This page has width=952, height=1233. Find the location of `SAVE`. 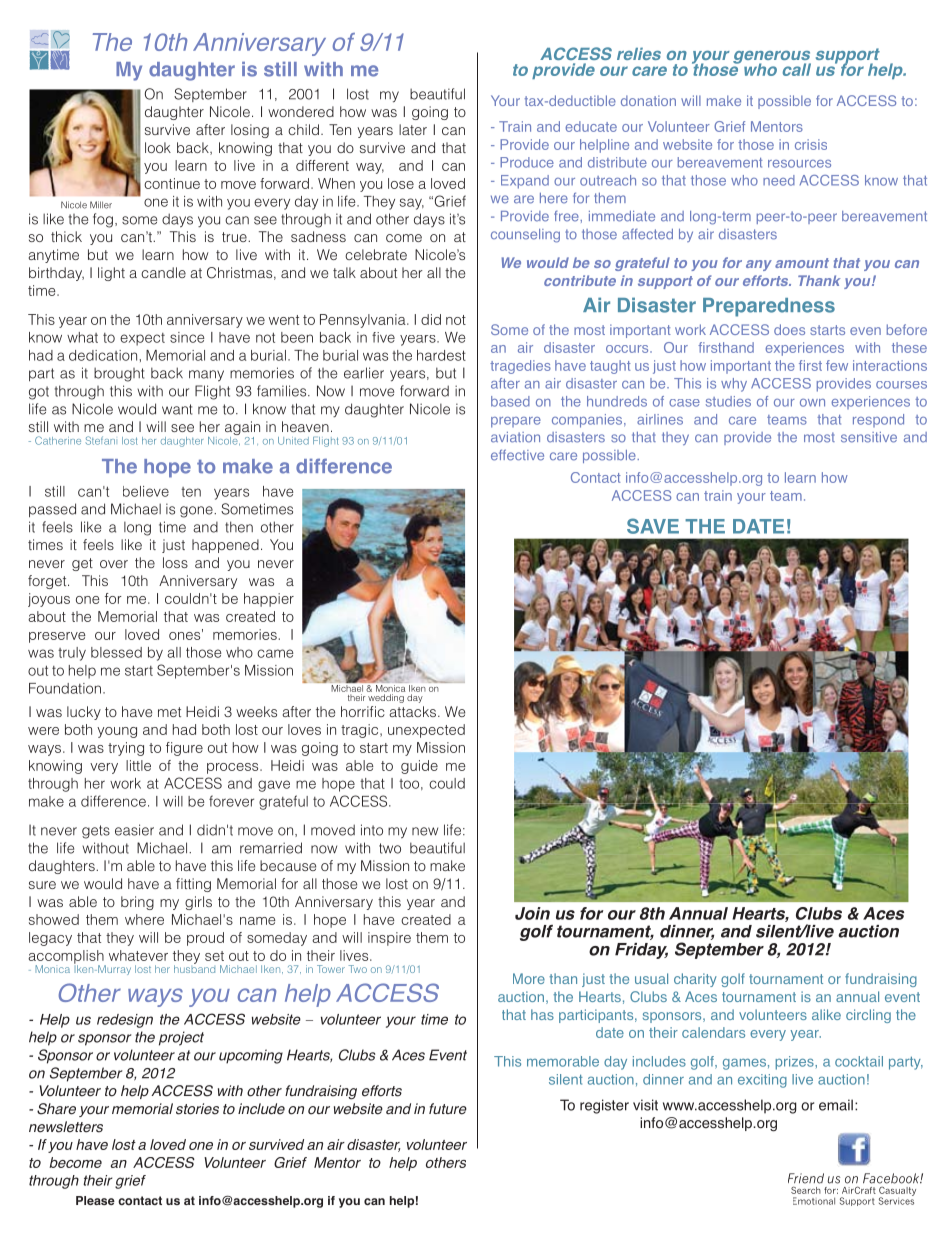

SAVE is located at coordinates (653, 526).
